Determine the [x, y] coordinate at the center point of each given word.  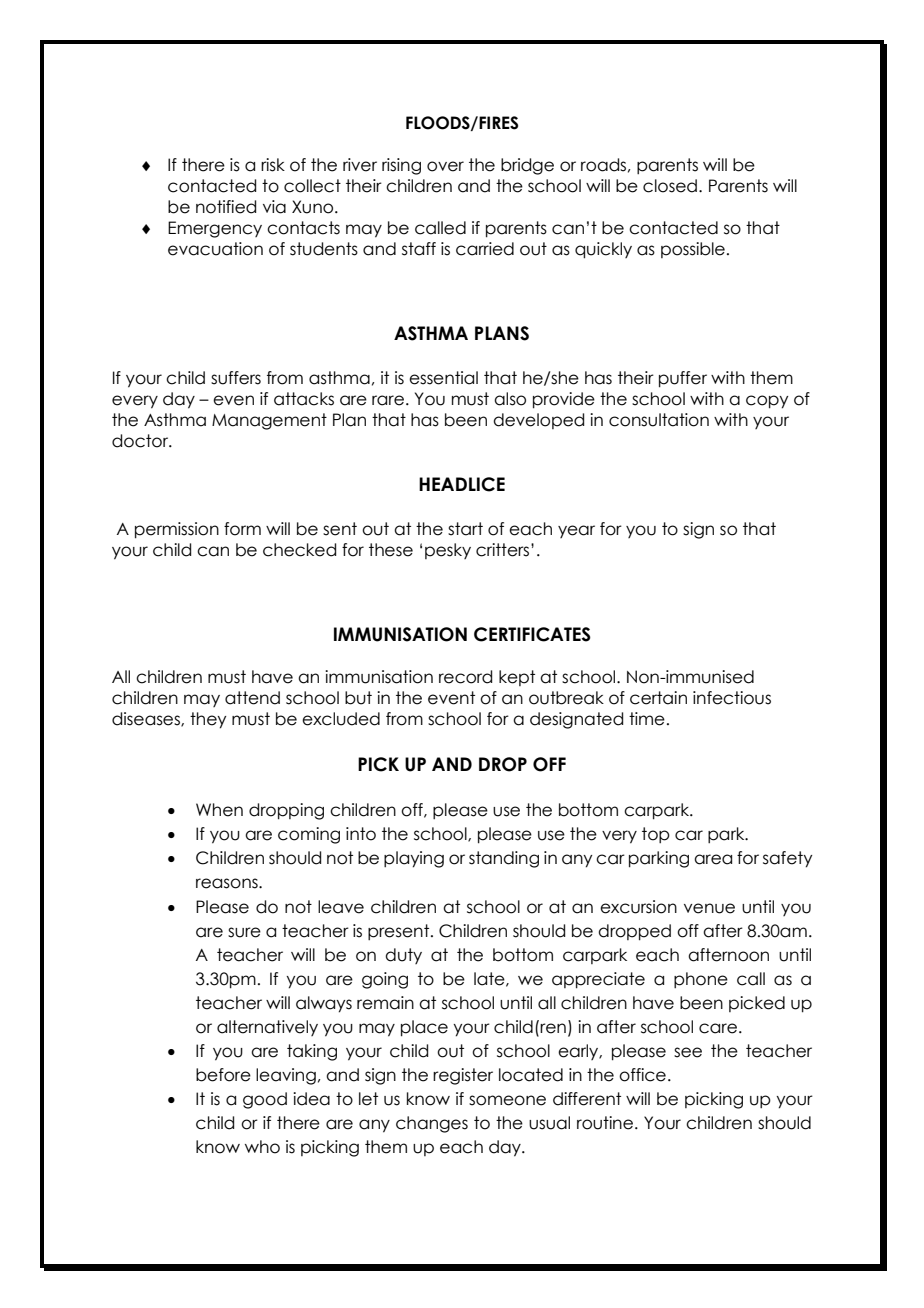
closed [670, 186]
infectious [732, 698]
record [465, 677]
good [265, 1100]
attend [252, 698]
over [445, 166]
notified [226, 207]
